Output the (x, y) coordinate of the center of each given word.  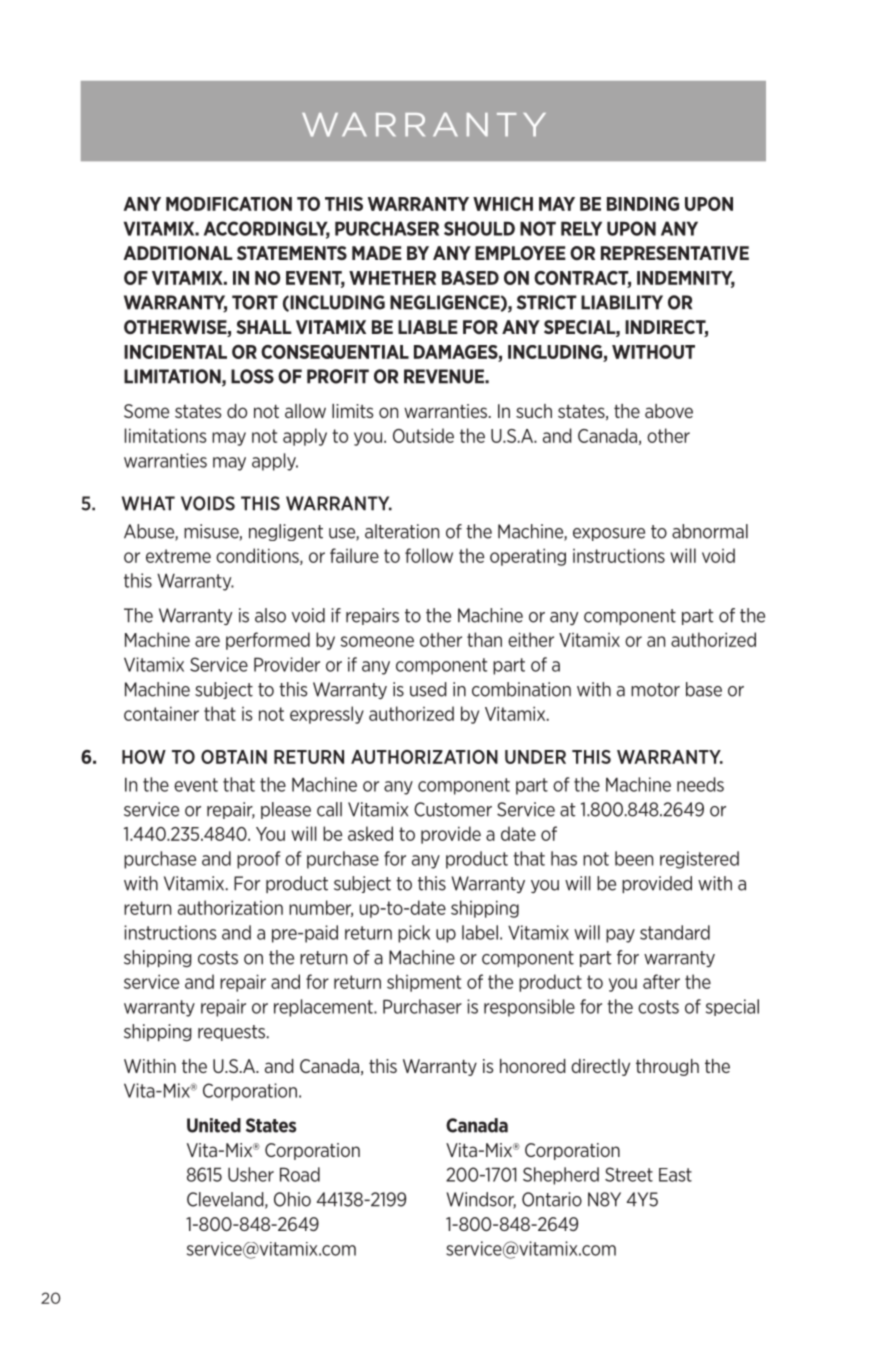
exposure (609, 534)
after (661, 981)
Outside (423, 435)
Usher (251, 1174)
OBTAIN (234, 757)
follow (429, 555)
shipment (424, 983)
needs (700, 784)
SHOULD (479, 228)
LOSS (252, 376)
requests (233, 1033)
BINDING (643, 204)
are (207, 641)
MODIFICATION (229, 204)
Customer (453, 809)
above (669, 411)
